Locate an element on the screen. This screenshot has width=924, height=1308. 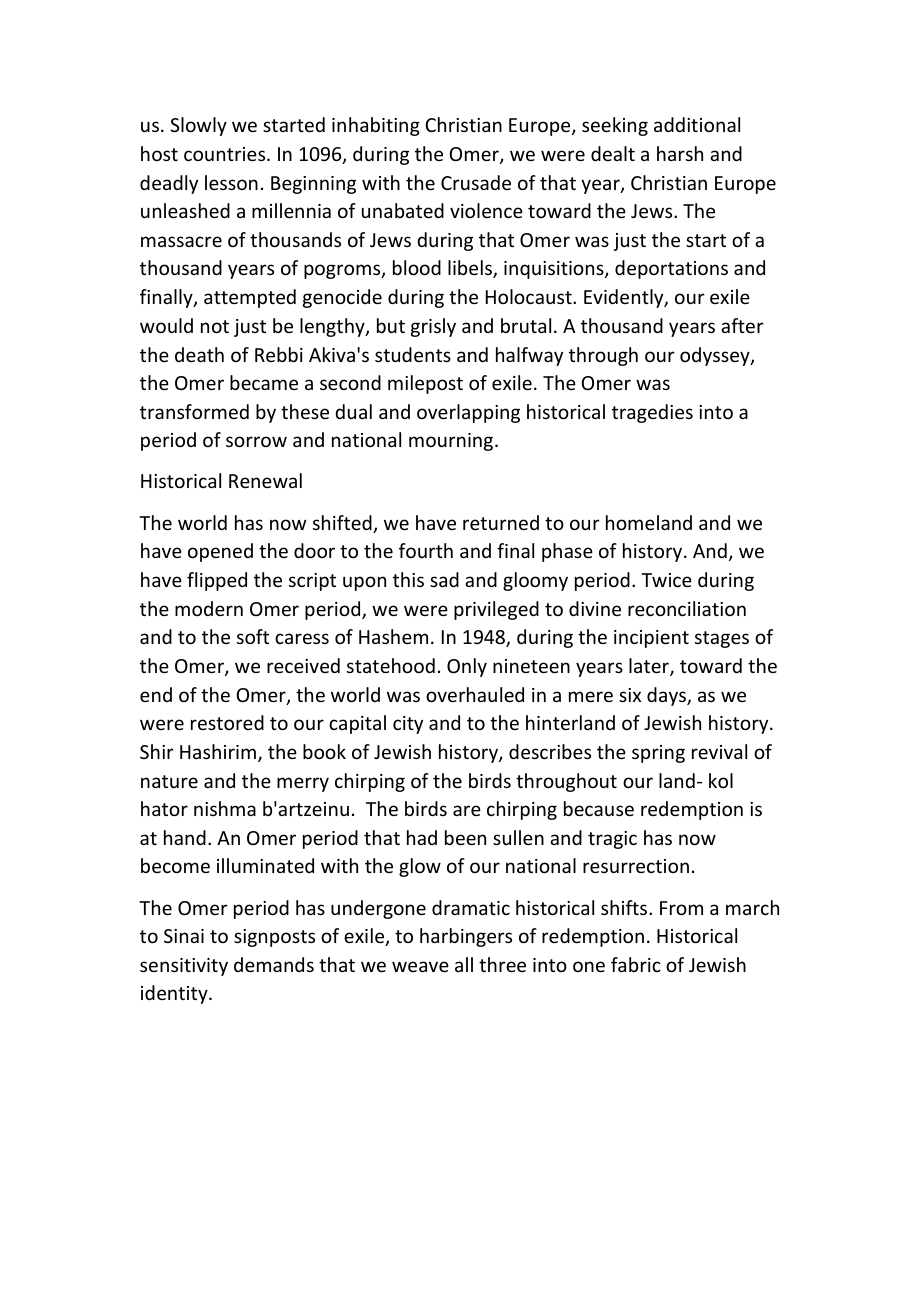
countries is located at coordinates (226, 154).
